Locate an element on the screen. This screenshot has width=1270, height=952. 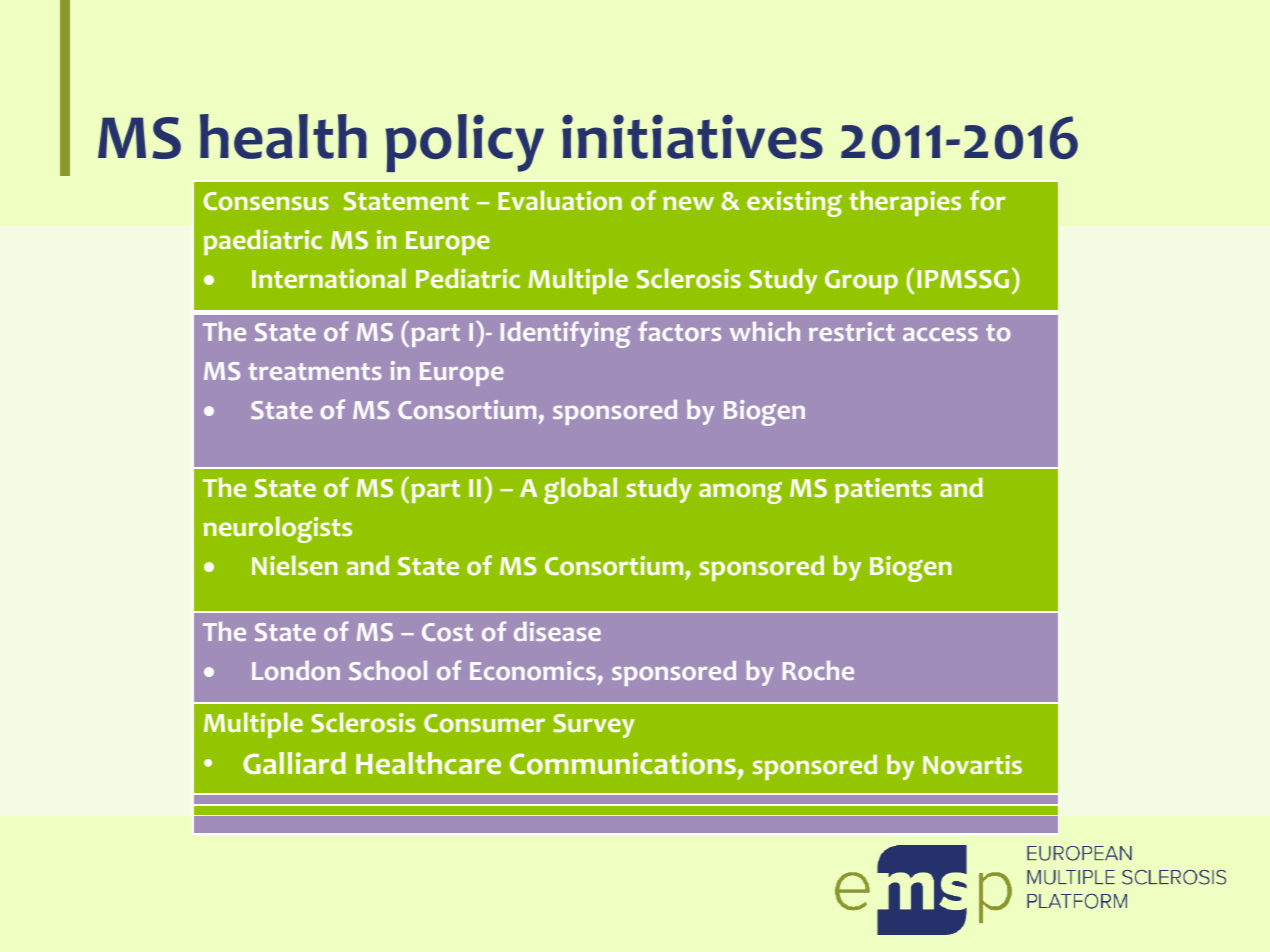
International is located at coordinates (329, 278).
